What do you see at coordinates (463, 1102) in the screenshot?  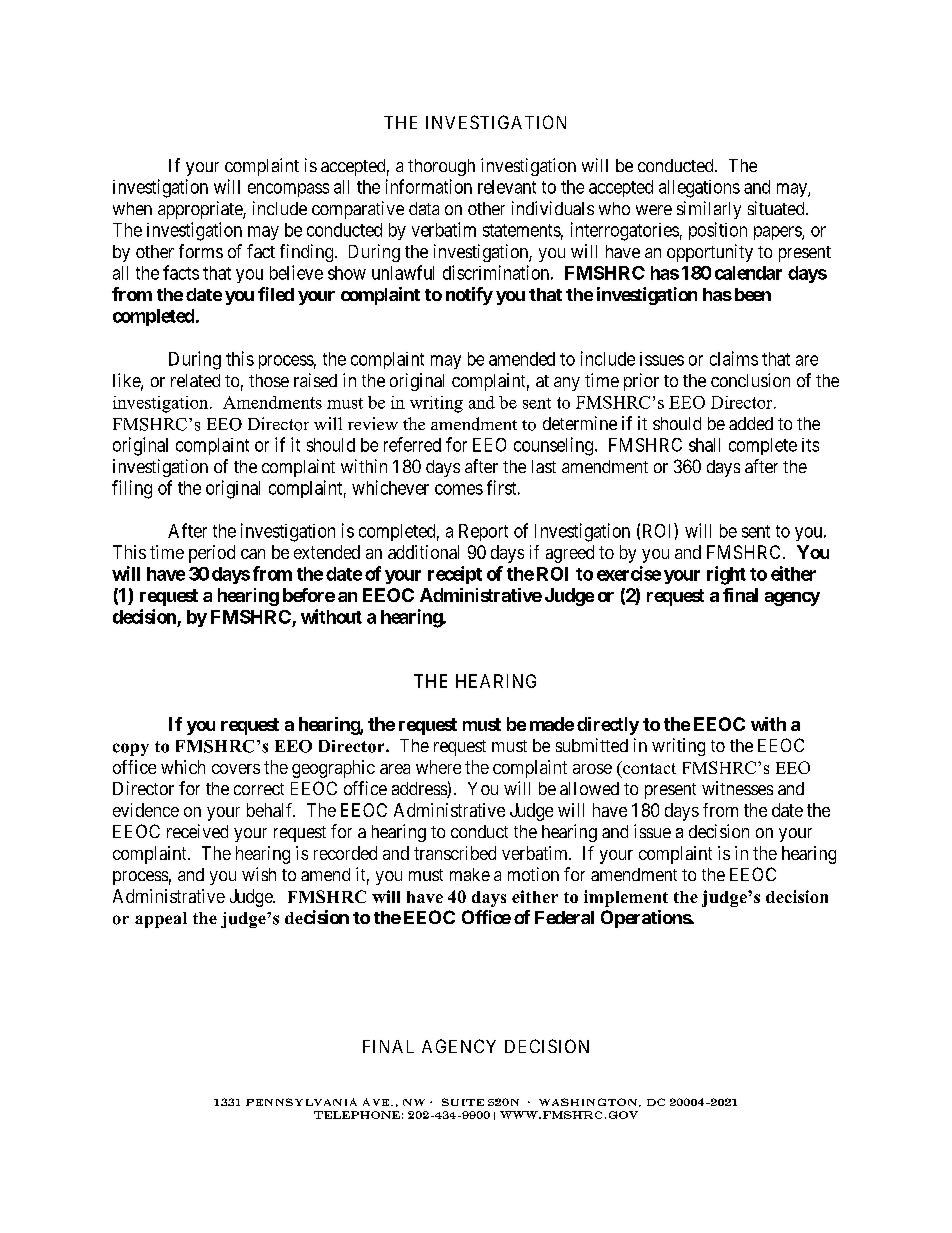 I see `SUITE` at bounding box center [463, 1102].
